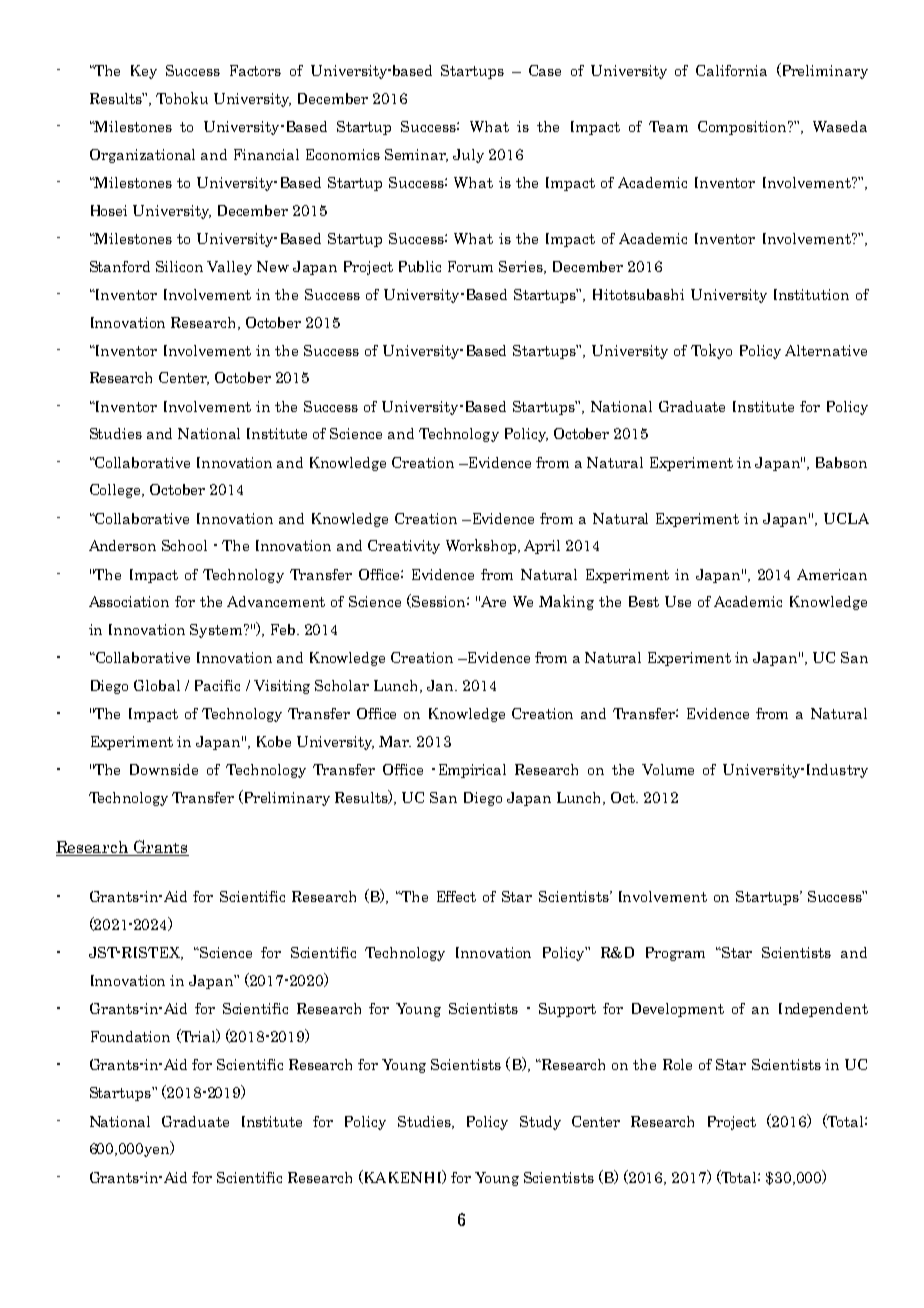 The height and width of the image is (1308, 924). I want to click on Workshop, so click(482, 546).
